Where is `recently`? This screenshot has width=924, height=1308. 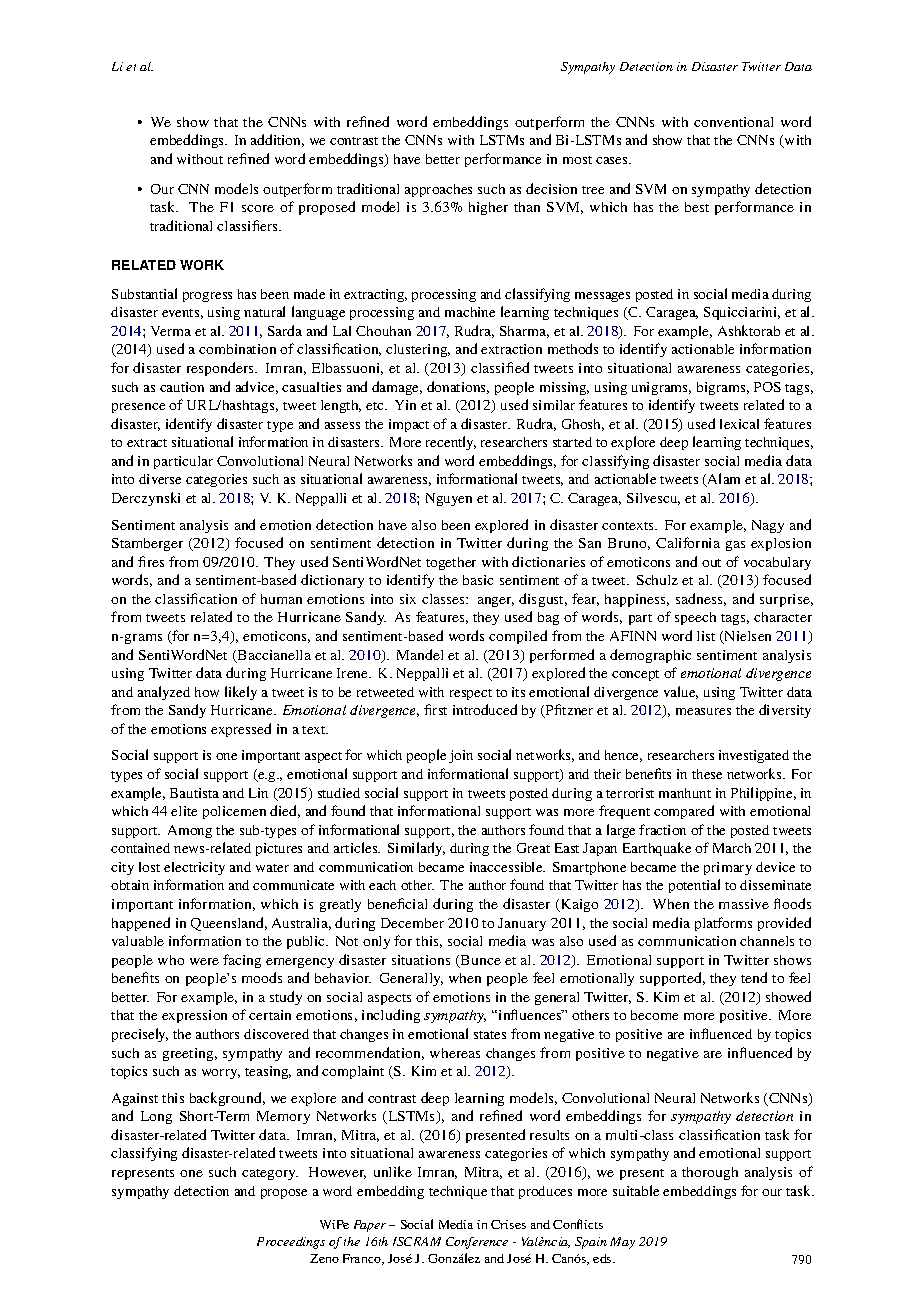
recently is located at coordinates (451, 443).
